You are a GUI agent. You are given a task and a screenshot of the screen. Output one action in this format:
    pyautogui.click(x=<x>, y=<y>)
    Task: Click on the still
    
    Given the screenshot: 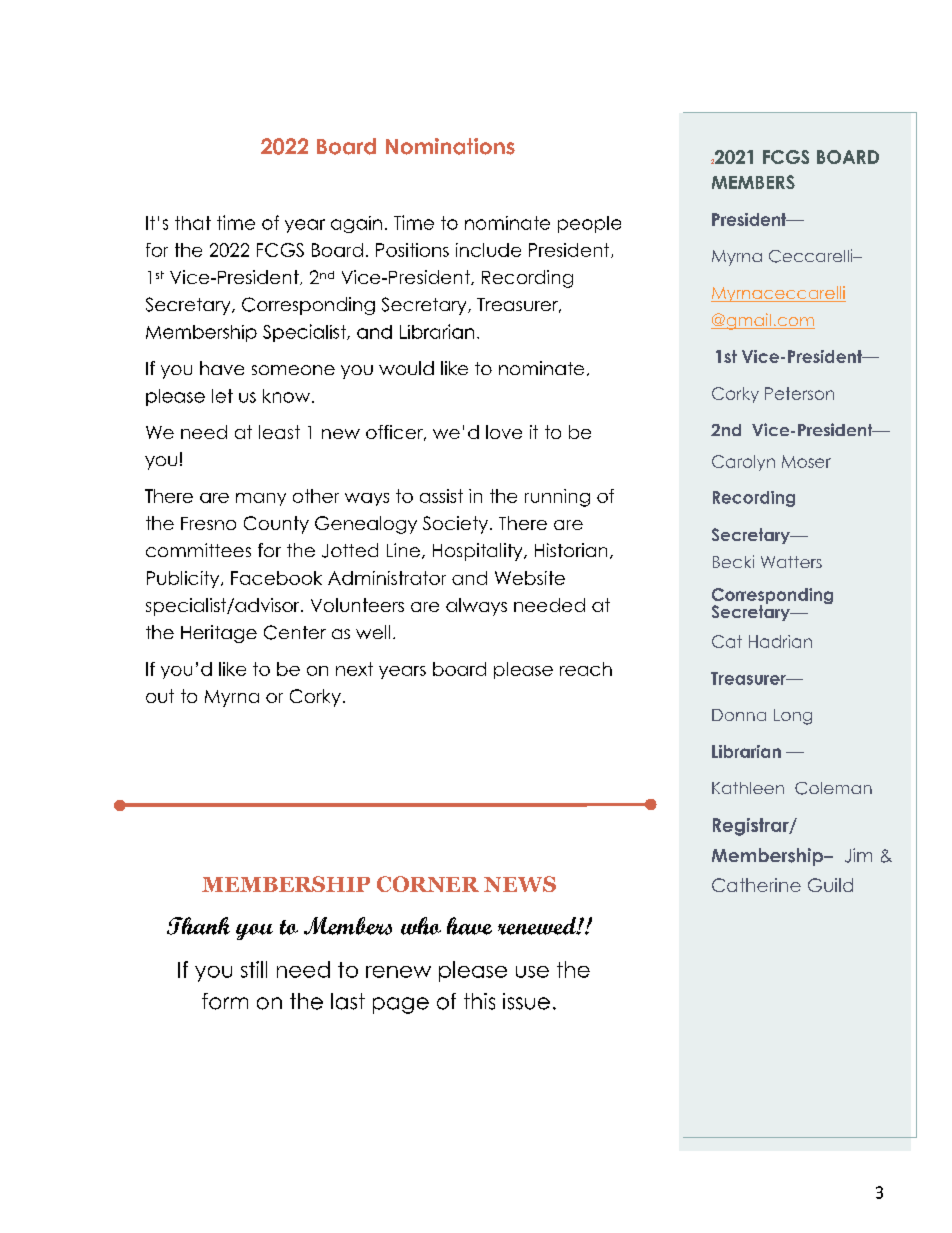 What is the action you would take?
    pyautogui.click(x=254, y=969)
